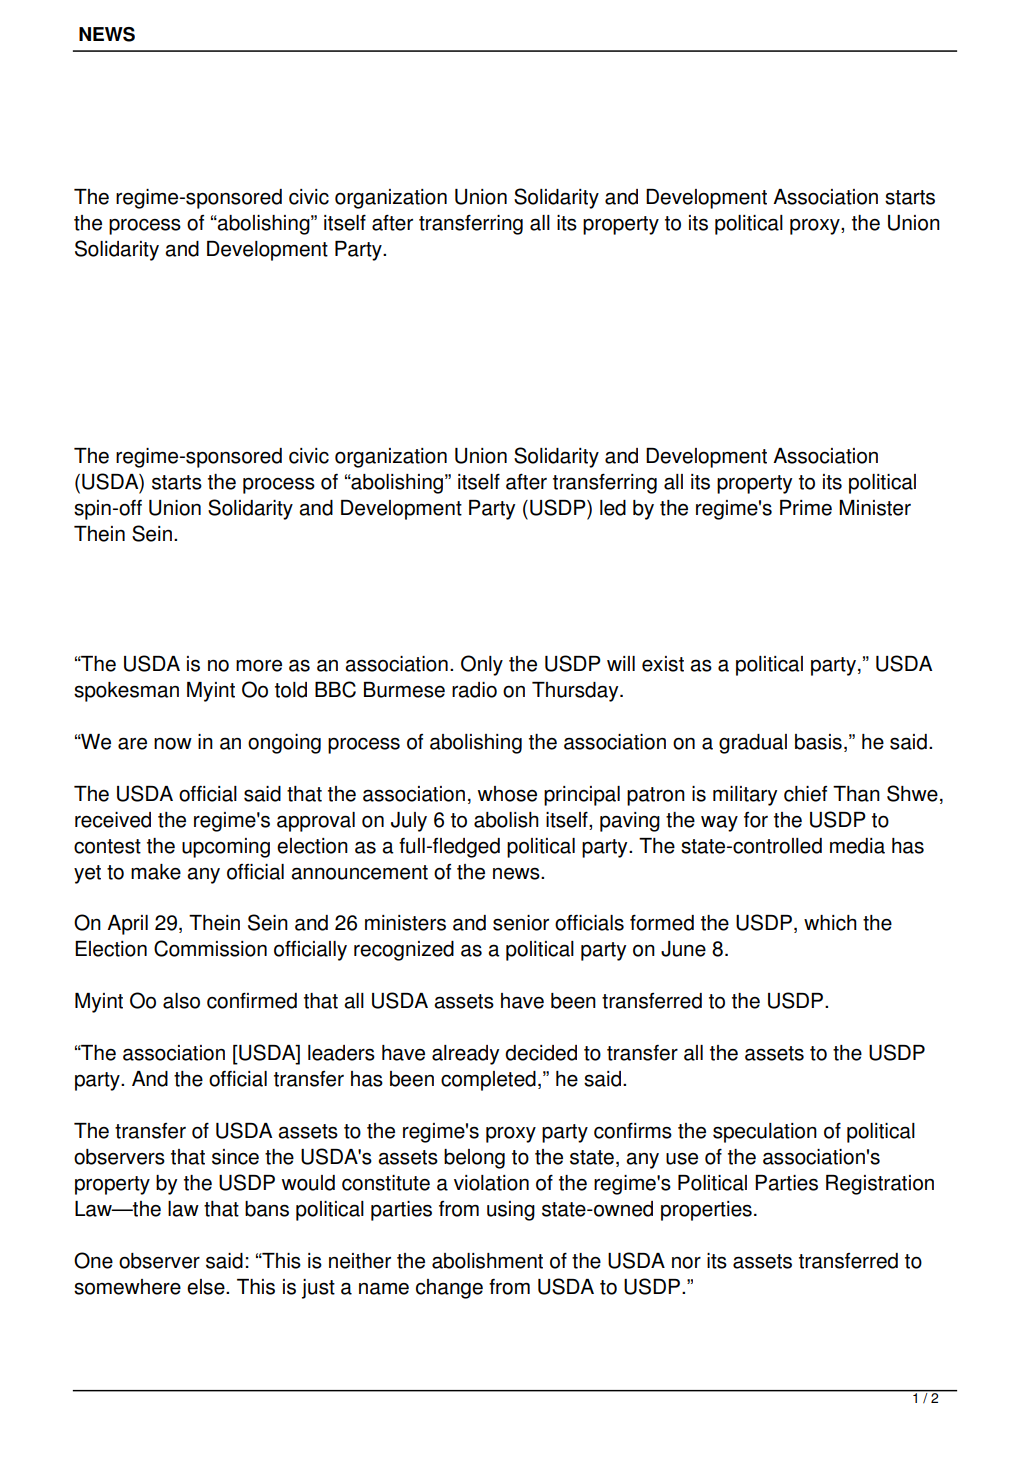 The height and width of the screenshot is (1457, 1030). I want to click on else, so click(207, 1287).
